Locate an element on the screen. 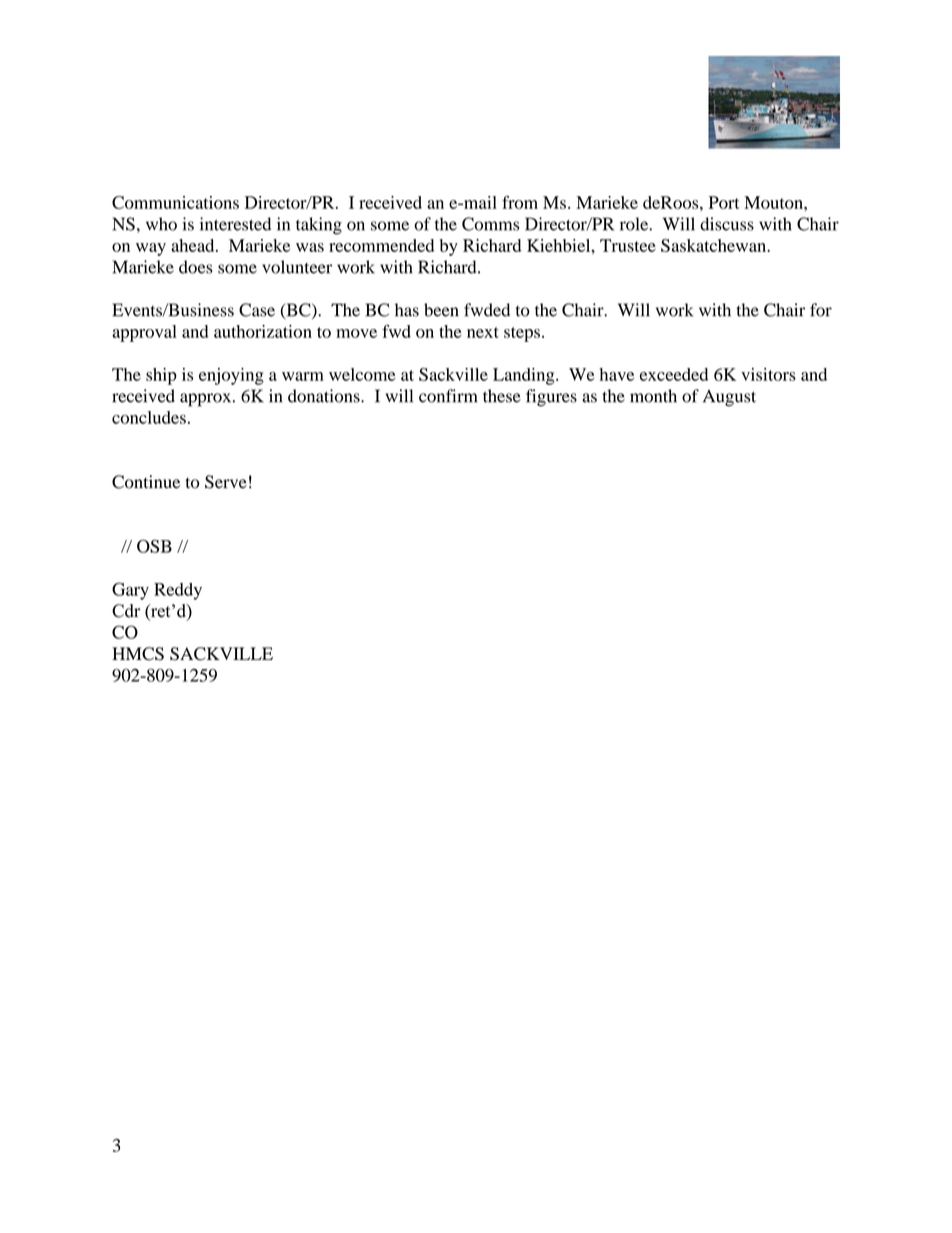 This screenshot has width=952, height=1233. confirm is located at coordinates (448, 396).
